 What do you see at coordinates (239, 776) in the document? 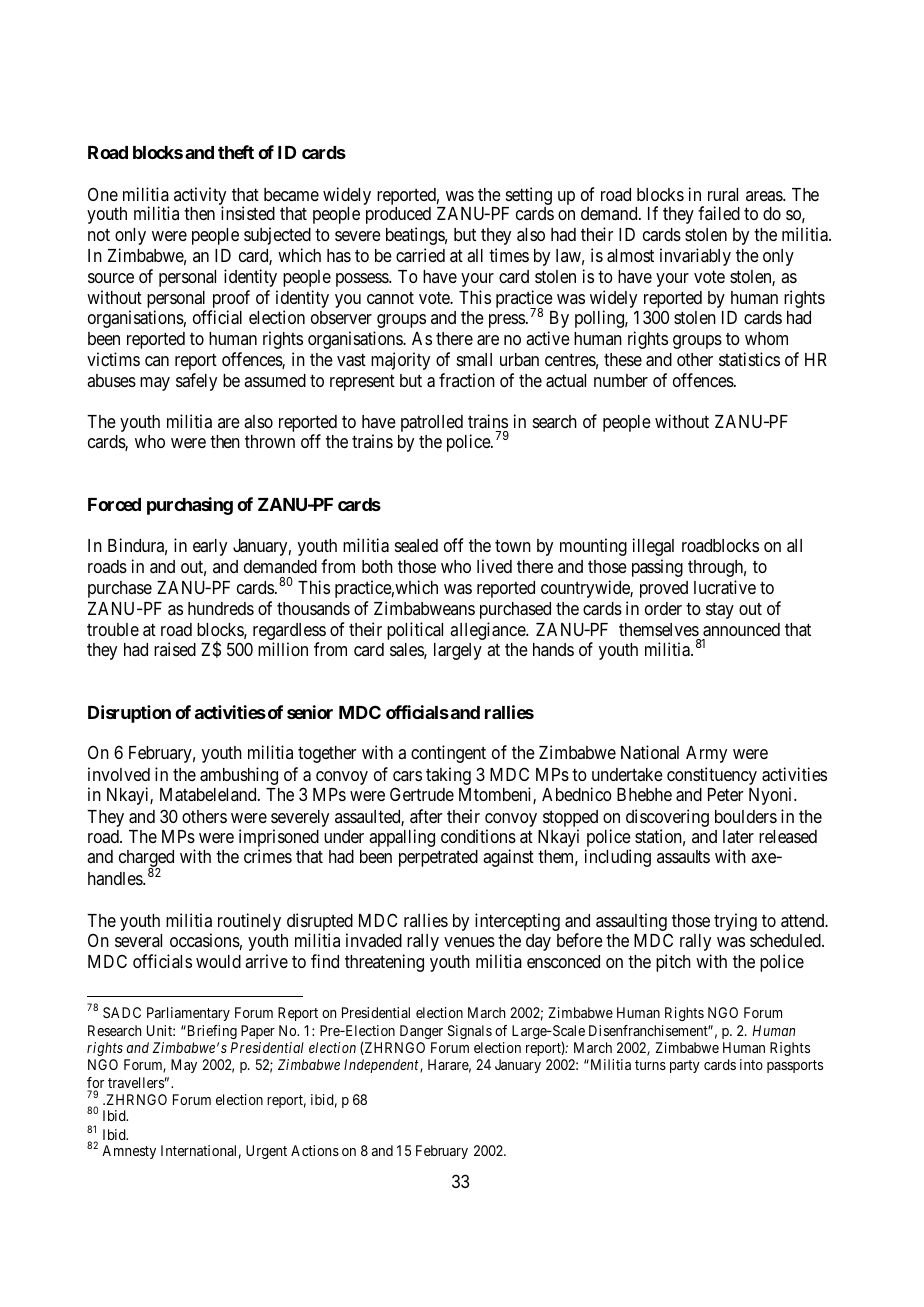
I see `ambushing` at bounding box center [239, 776].
